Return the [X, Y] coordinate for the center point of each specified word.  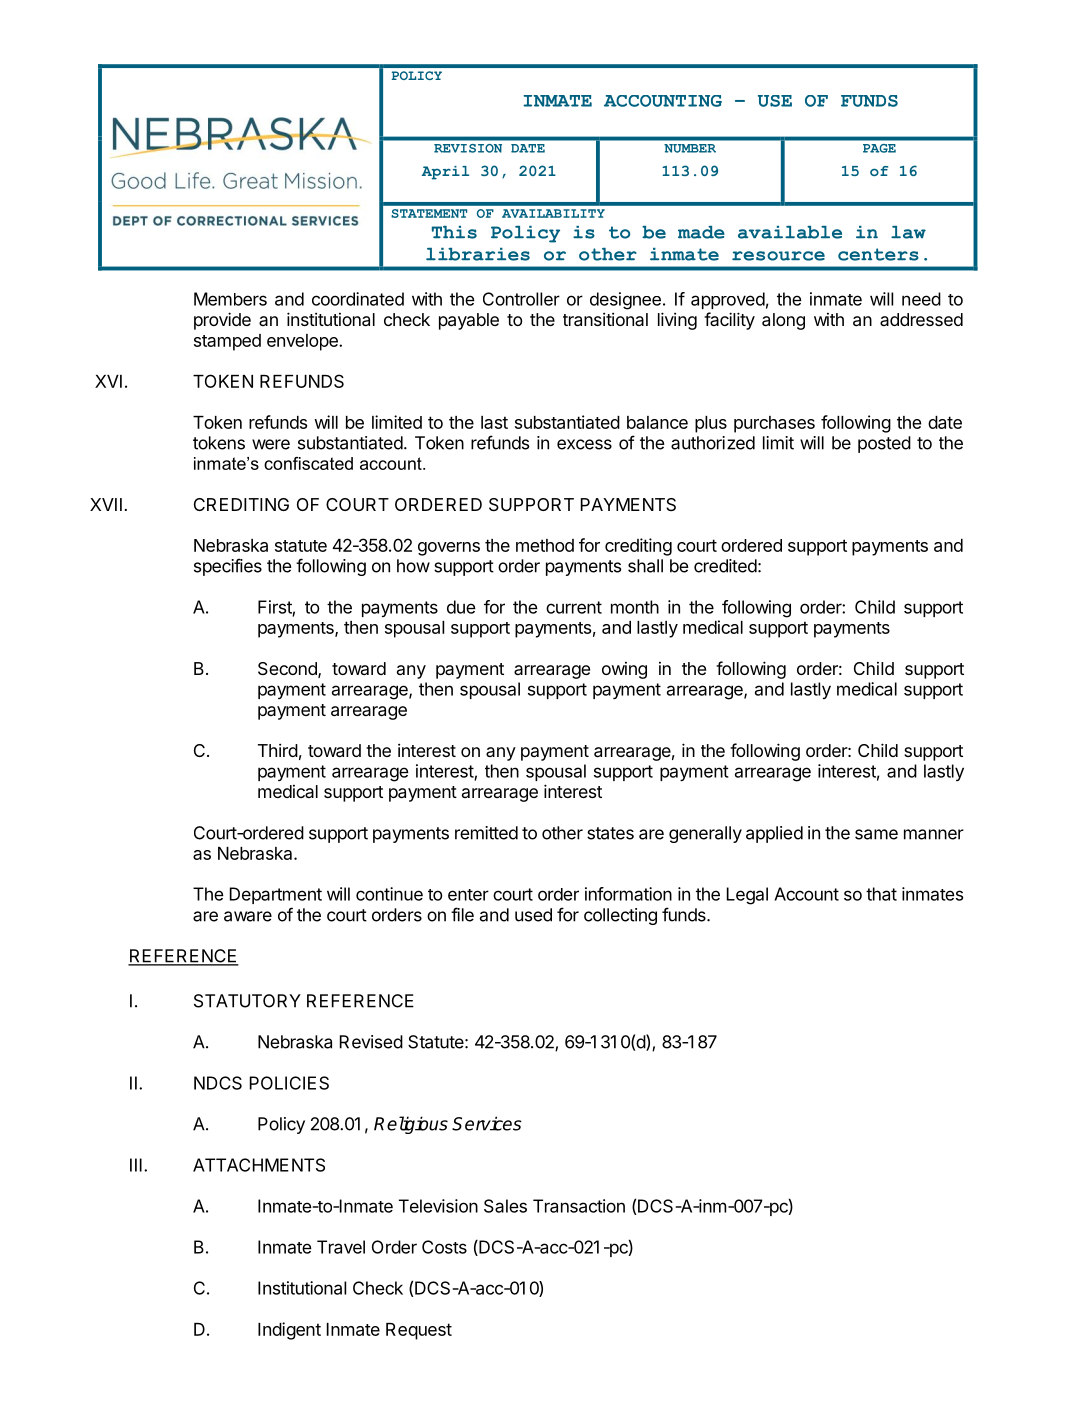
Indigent [289, 1331]
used [533, 915]
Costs [444, 1247]
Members [230, 299]
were [271, 444]
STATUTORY [247, 1001]
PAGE [879, 148]
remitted [486, 833]
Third [278, 750]
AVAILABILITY [553, 213]
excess [584, 444]
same [876, 834]
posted [884, 444]
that [881, 894]
